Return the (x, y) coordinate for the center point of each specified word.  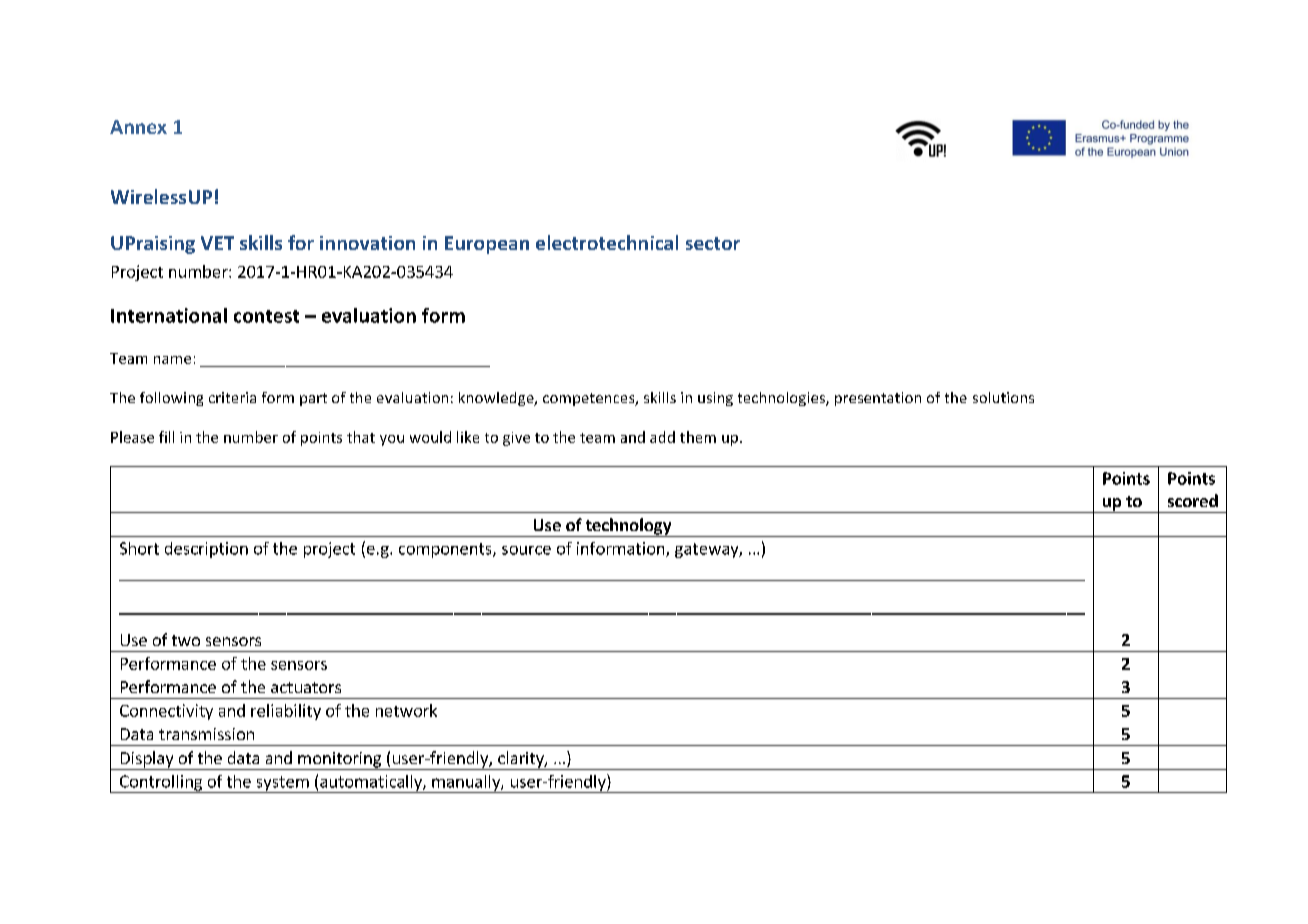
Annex (138, 127)
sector (713, 243)
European (487, 245)
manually (466, 784)
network (406, 710)
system (282, 784)
